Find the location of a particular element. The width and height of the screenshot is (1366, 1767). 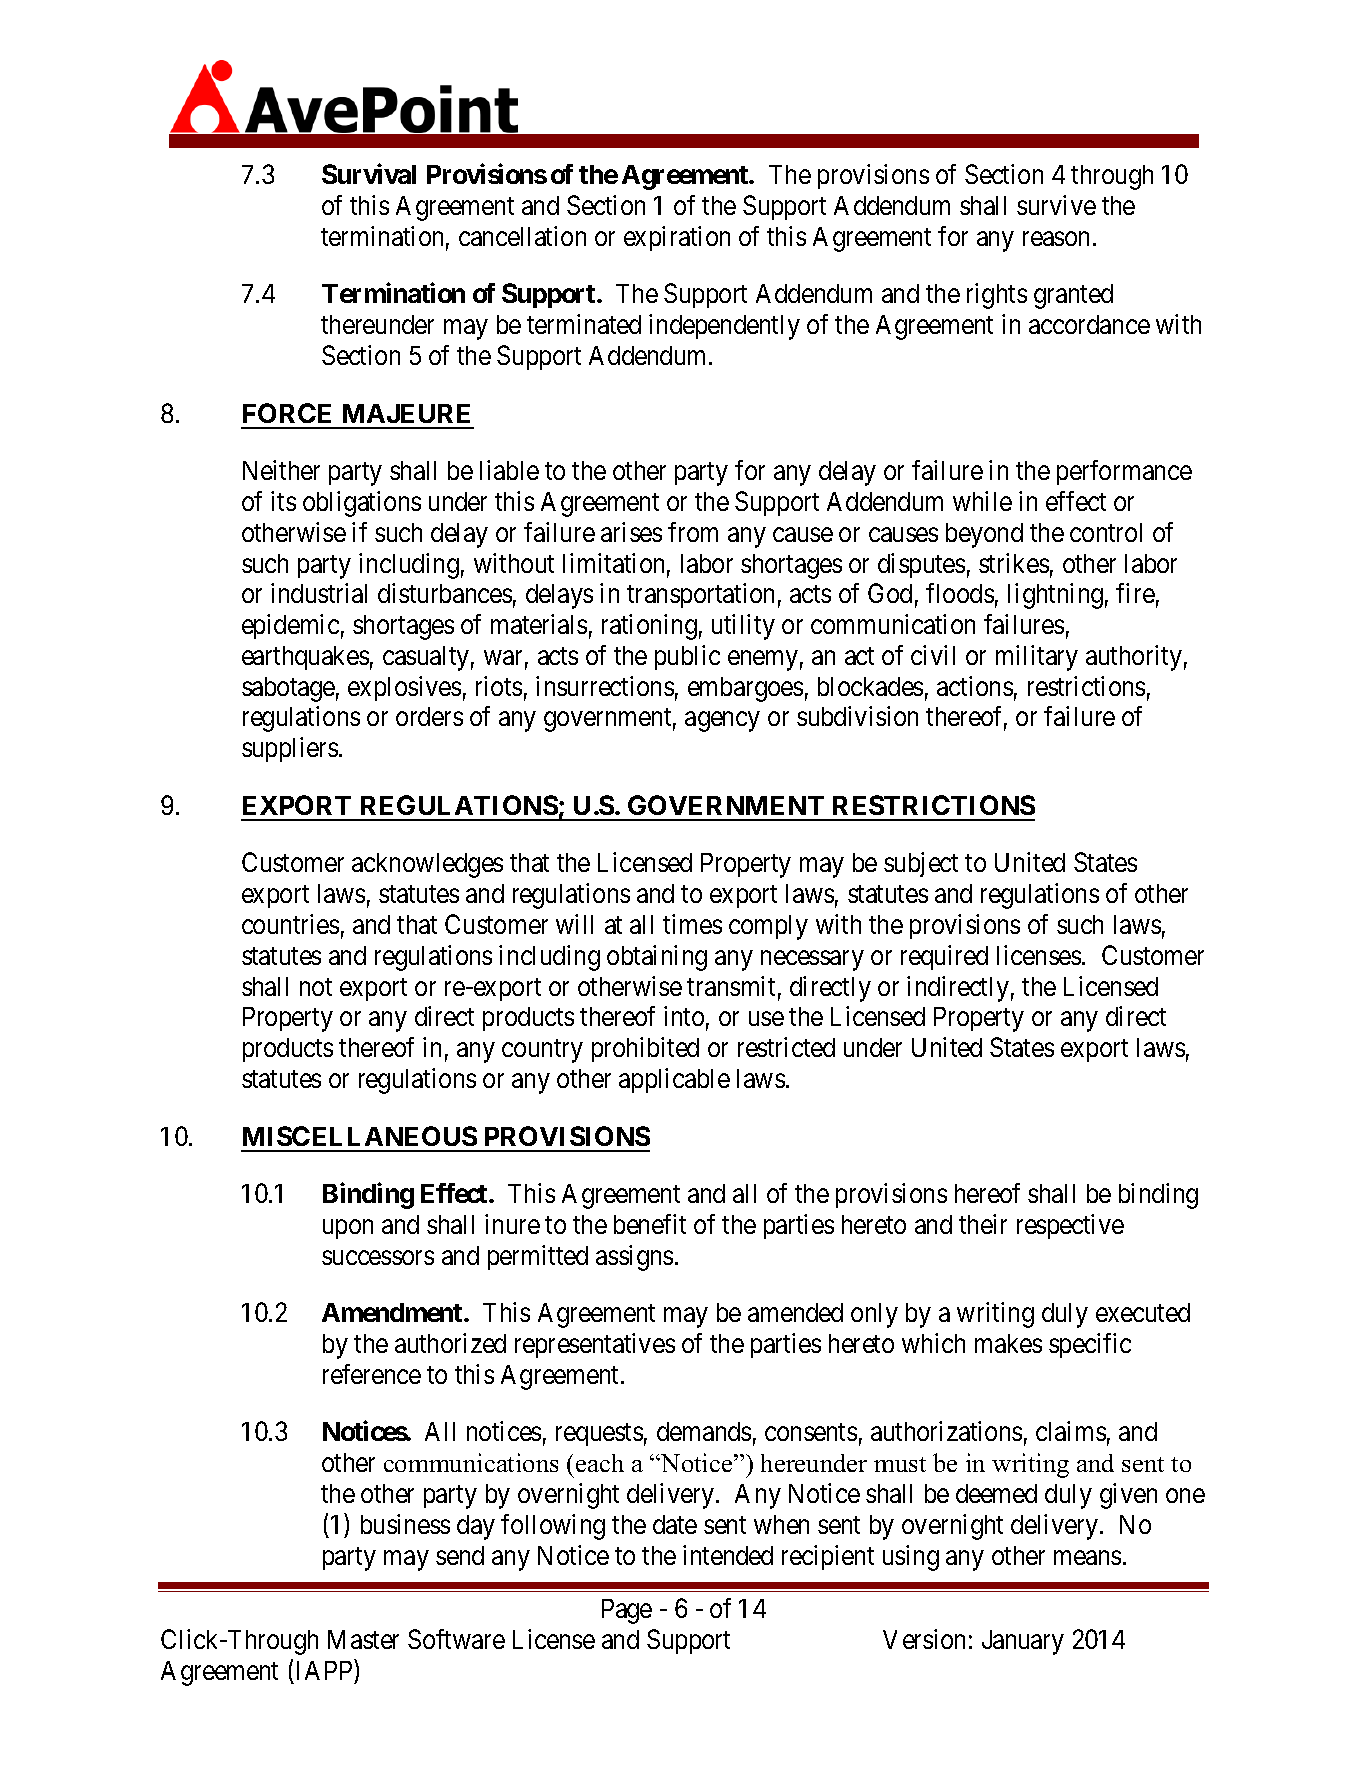

amended is located at coordinates (795, 1312).
